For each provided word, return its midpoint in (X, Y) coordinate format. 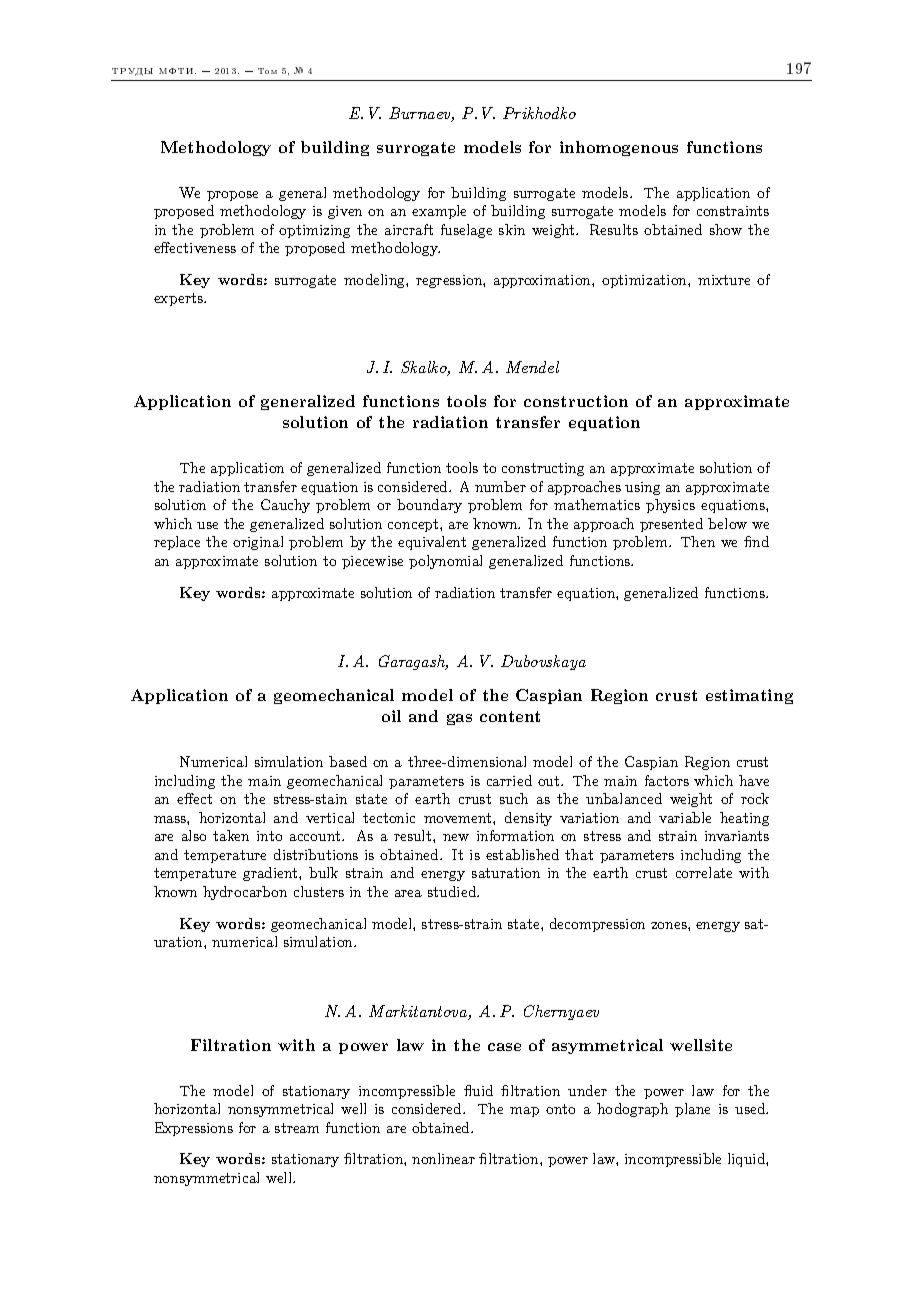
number (500, 486)
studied (453, 891)
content (510, 716)
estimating (749, 696)
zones (670, 925)
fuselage (466, 231)
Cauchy (285, 506)
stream (297, 1128)
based (348, 761)
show (726, 229)
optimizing (314, 231)
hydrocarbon (245, 893)
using (642, 488)
